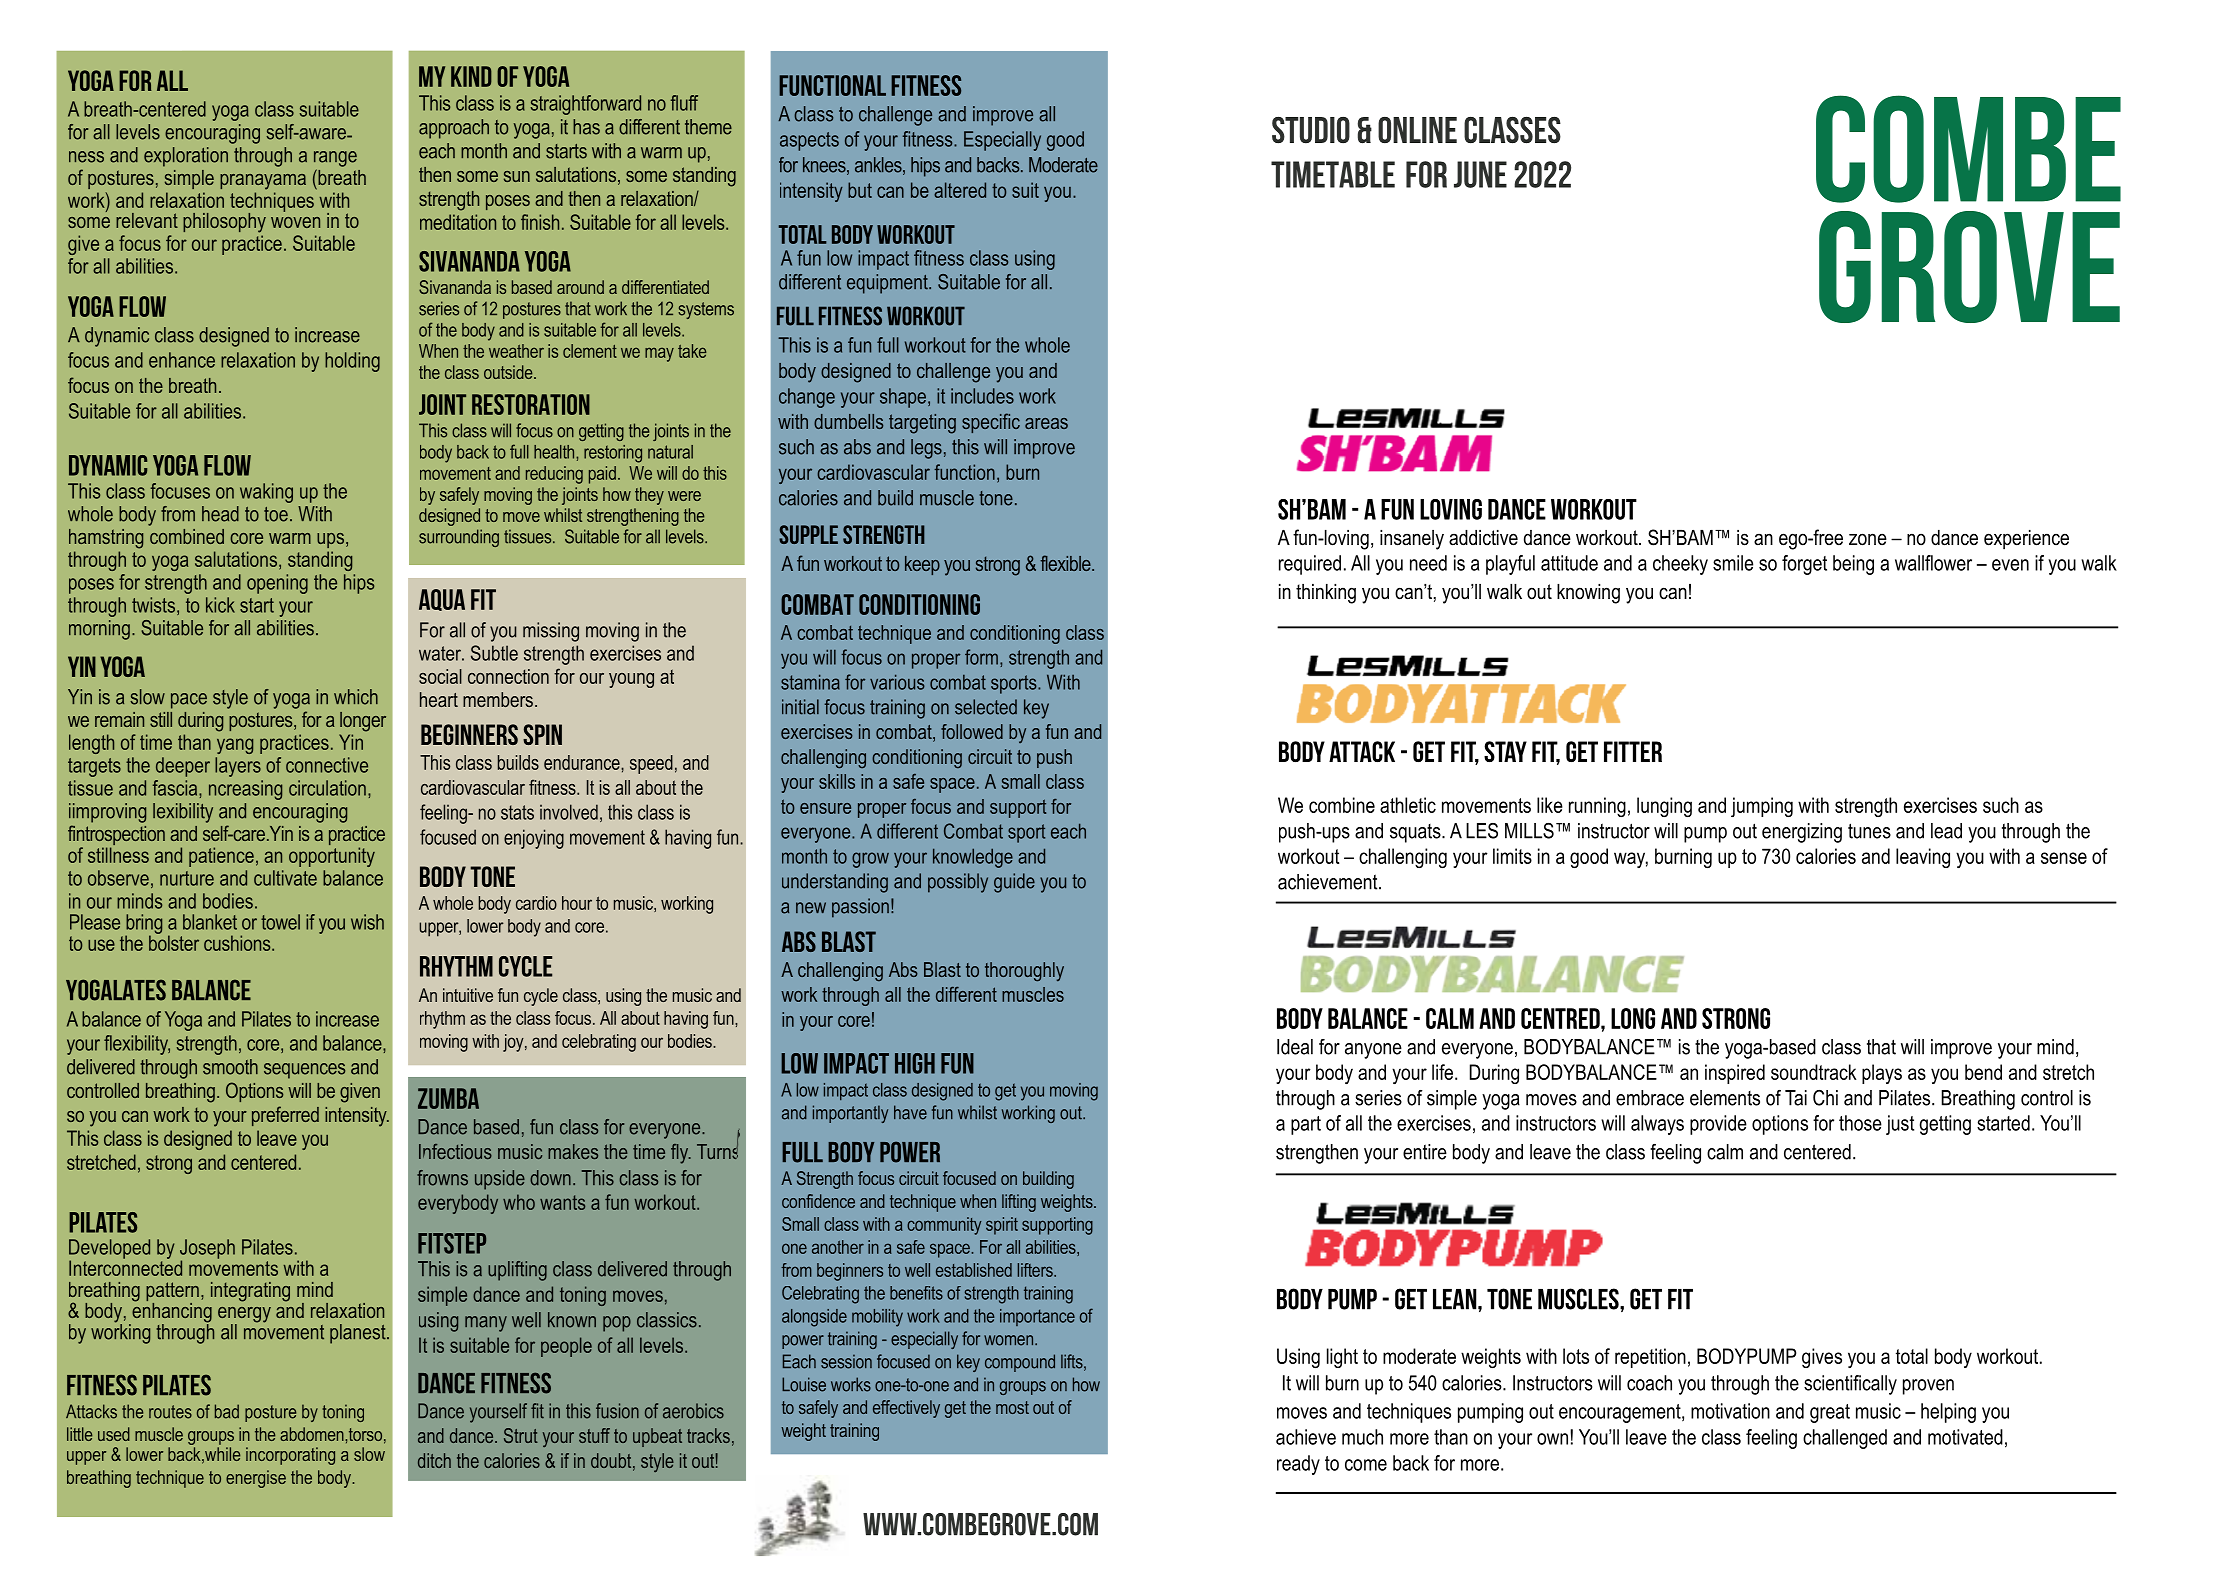 Image resolution: width=2238 pixels, height=1582 pixels. What do you see at coordinates (327, 788) in the screenshot?
I see `circulation` at bounding box center [327, 788].
